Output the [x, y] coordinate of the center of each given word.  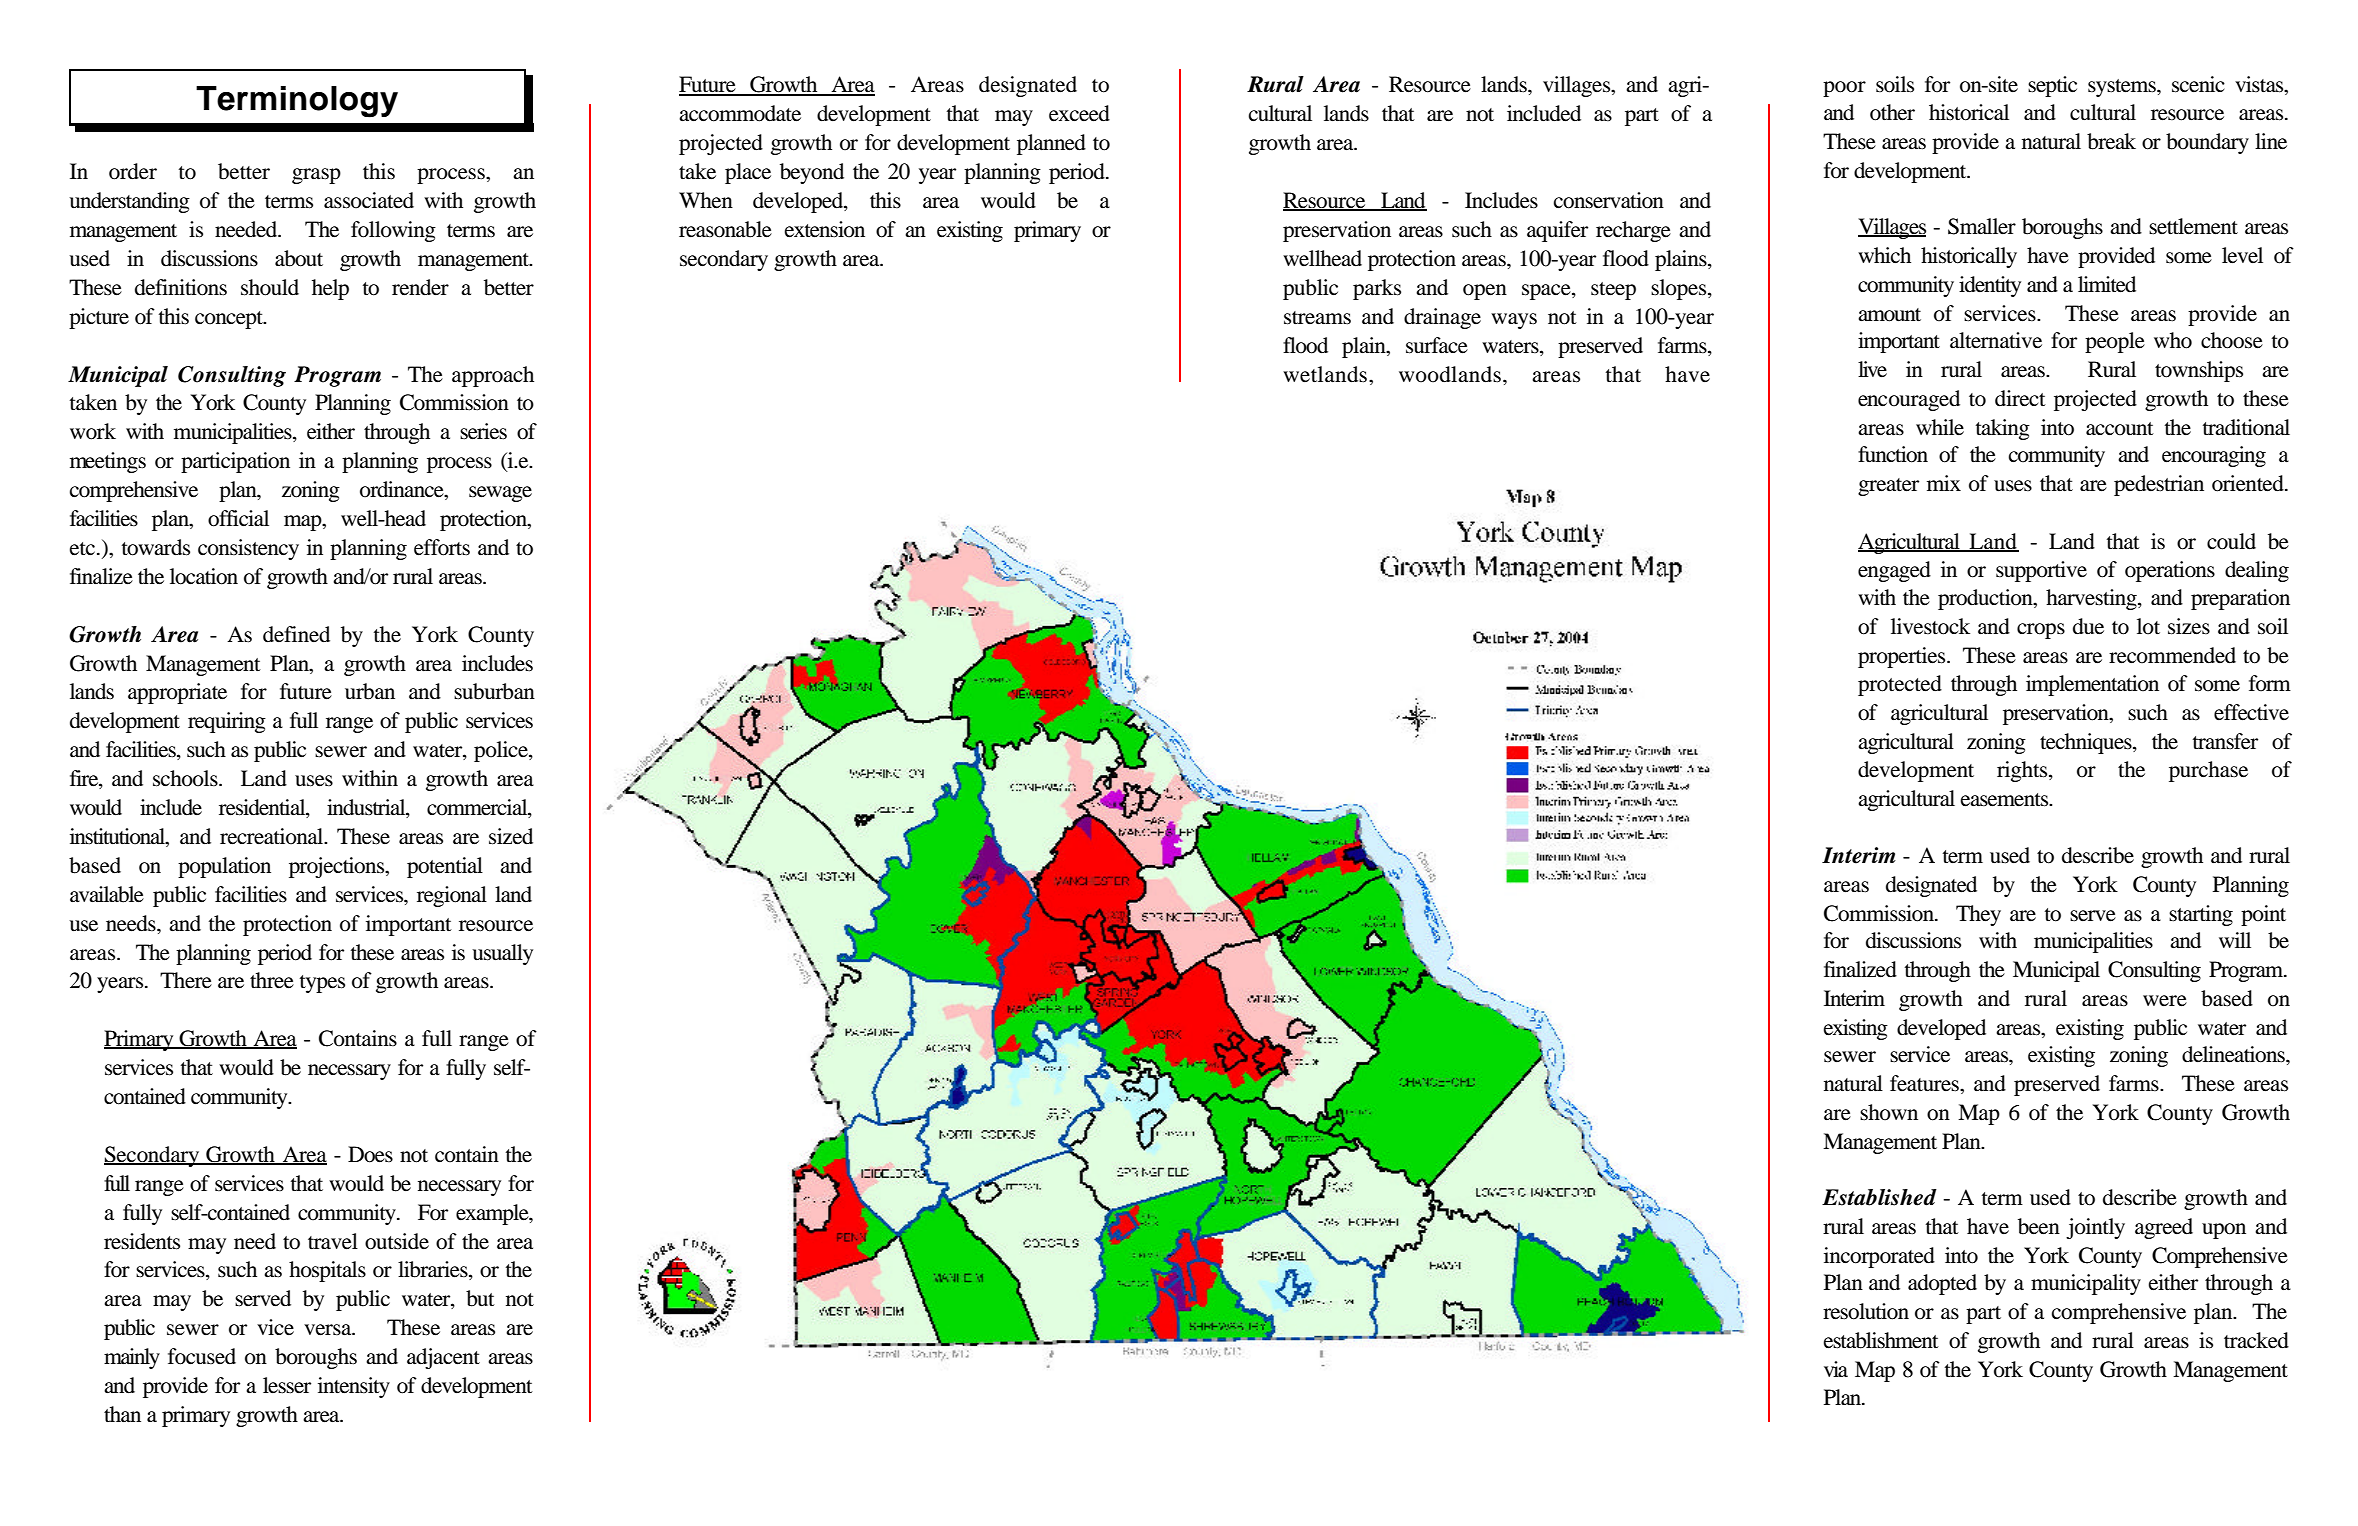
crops [2041, 631]
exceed [1079, 113]
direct [2020, 398]
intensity [354, 1387]
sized [511, 836]
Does [370, 1154]
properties [1903, 657]
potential [445, 867]
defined [296, 634]
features [1925, 1083]
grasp [316, 176]
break [2111, 141]
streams [1317, 318]
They [1978, 915]
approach [493, 376]
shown [1889, 1112]
